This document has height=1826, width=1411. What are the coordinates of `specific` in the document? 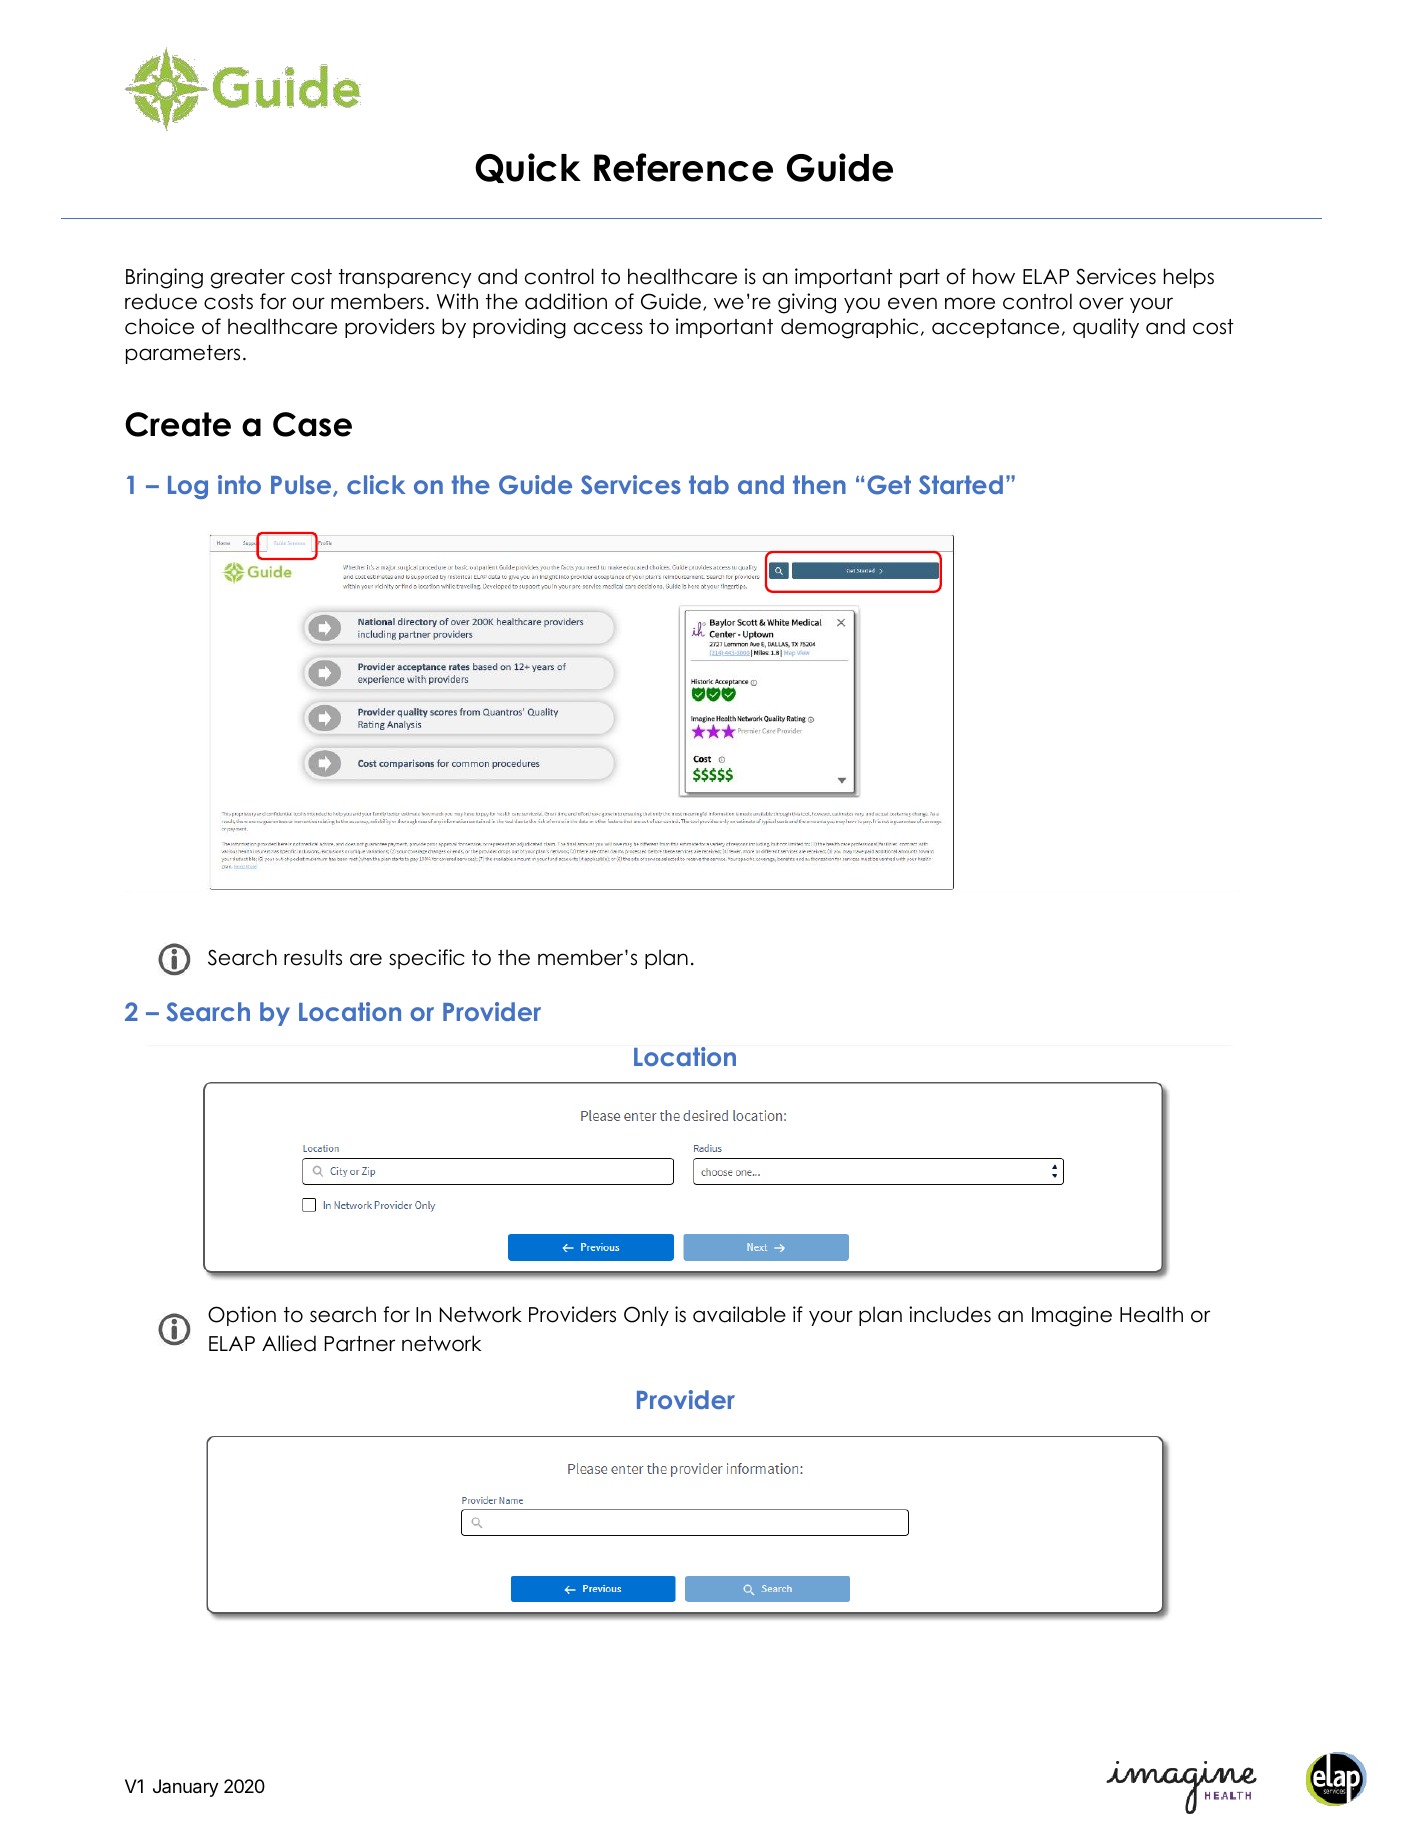 It's located at (427, 959).
